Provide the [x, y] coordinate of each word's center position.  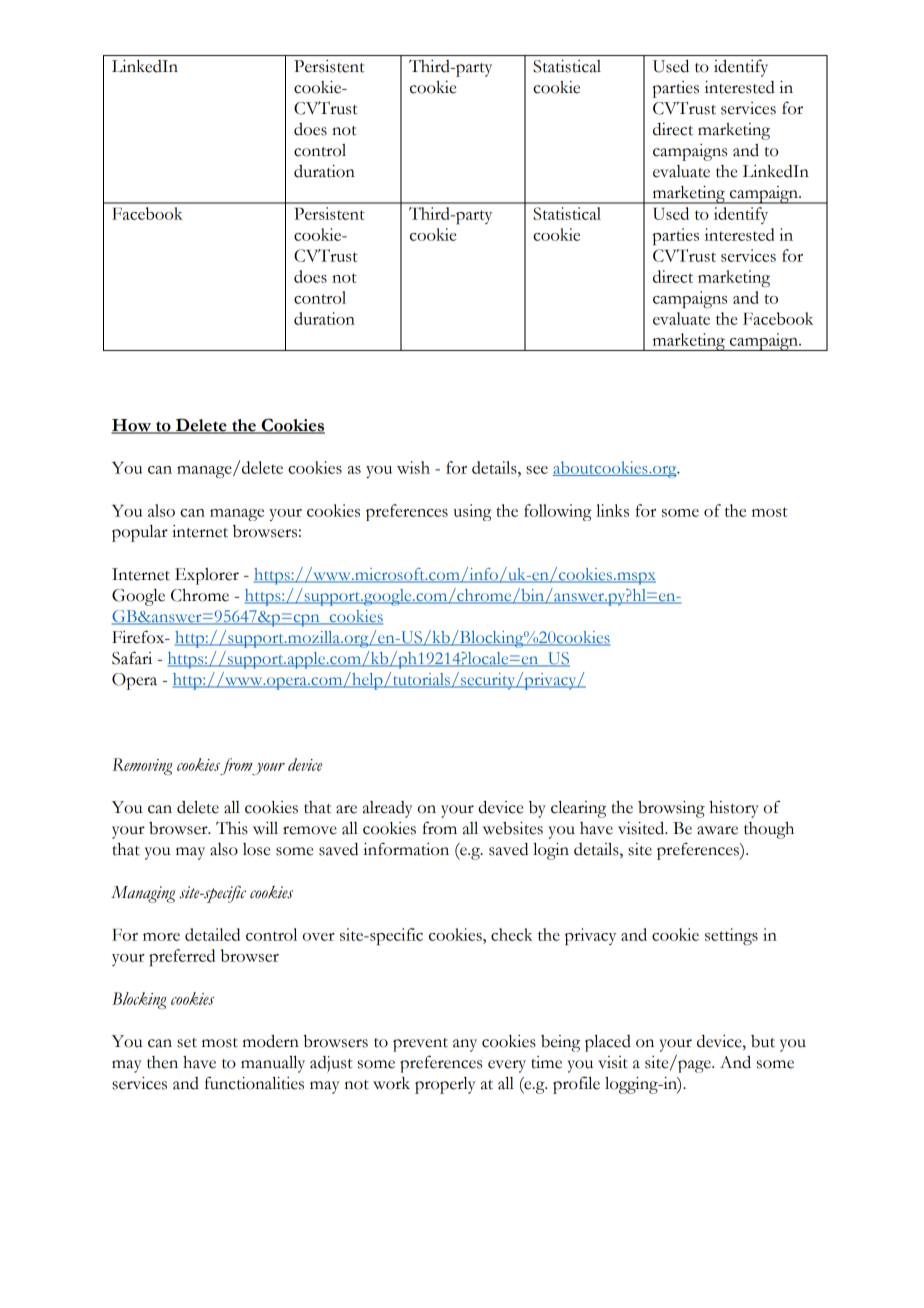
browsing [671, 809]
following [558, 512]
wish [413, 467]
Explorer [207, 576]
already [388, 809]
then [162, 1062]
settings [731, 936]
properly [445, 1085]
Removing [142, 766]
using [472, 512]
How [132, 426]
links [612, 510]
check [512, 934]
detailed [212, 934]
